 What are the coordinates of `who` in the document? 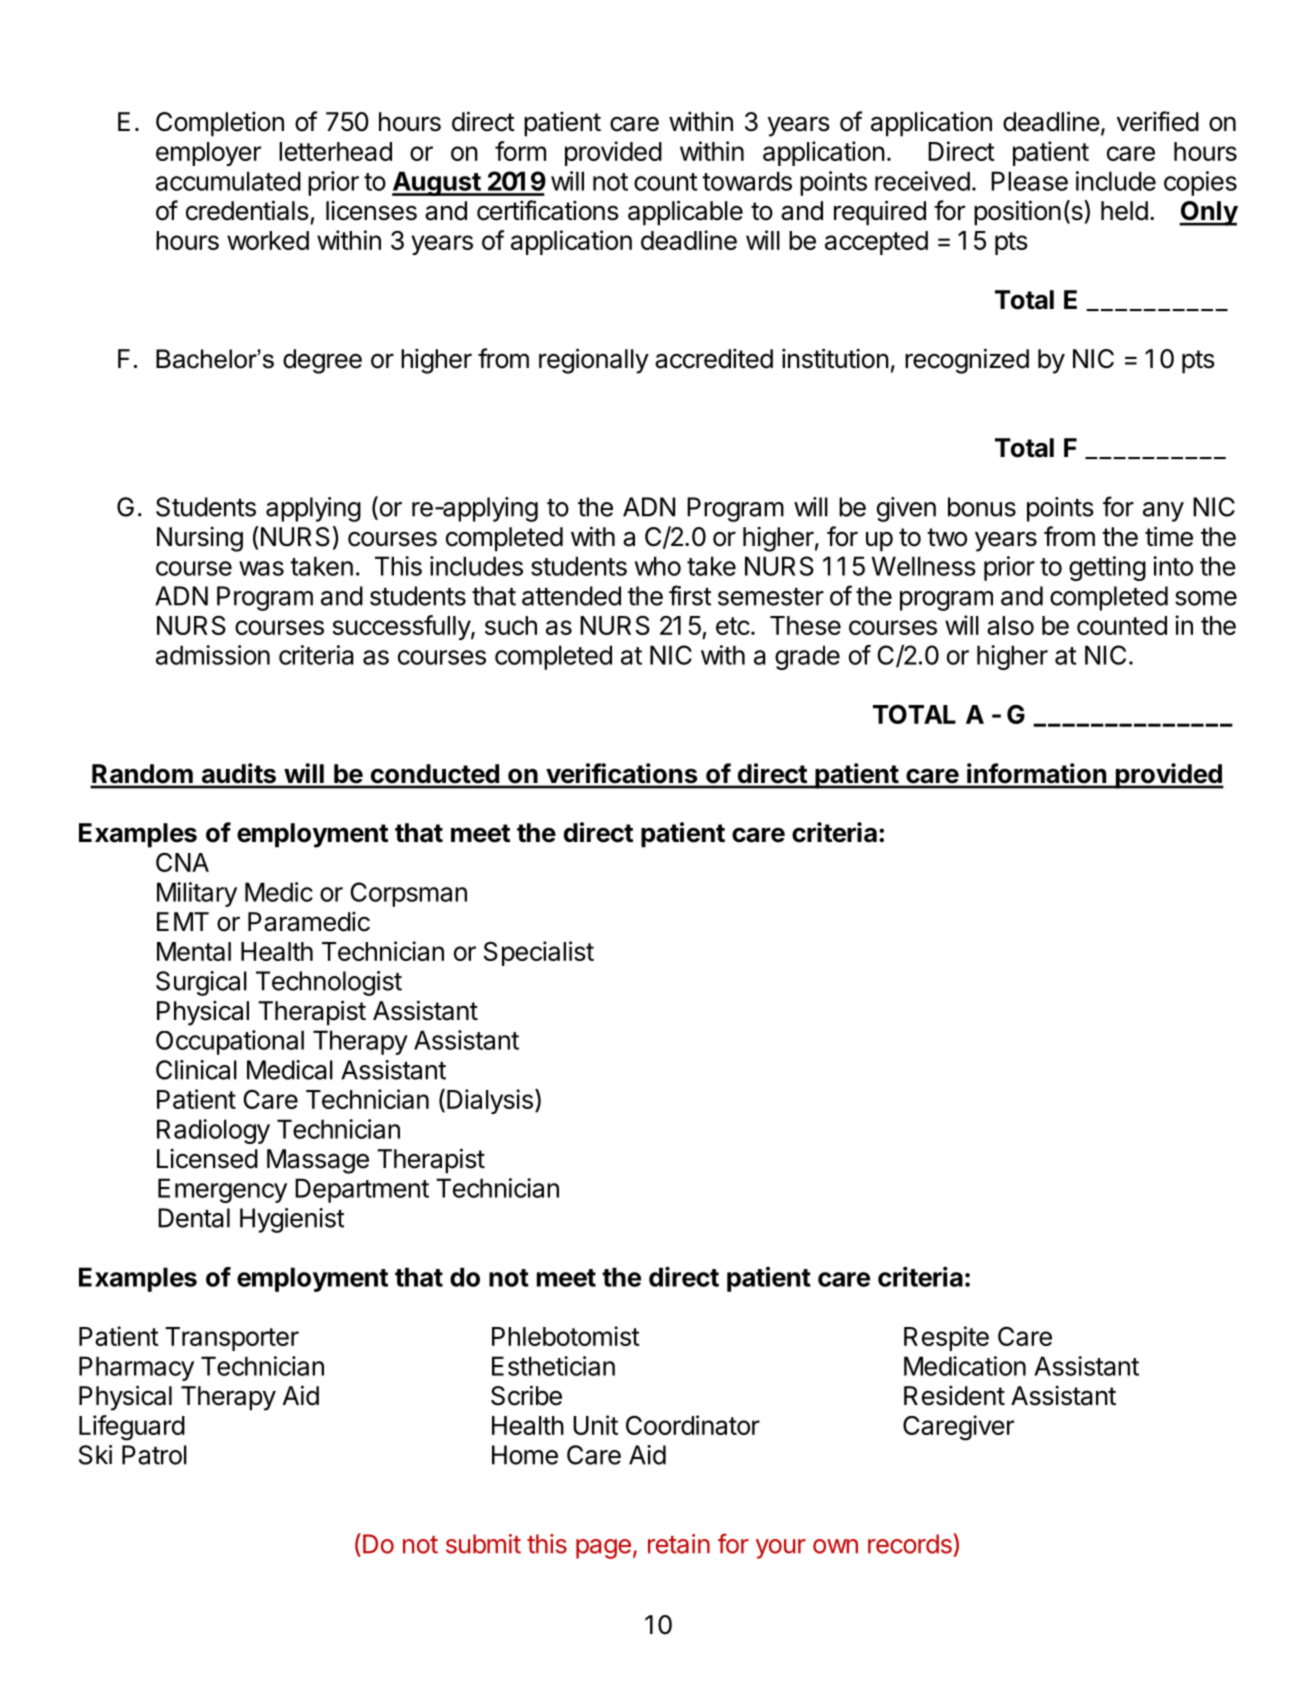 It's located at (658, 566).
